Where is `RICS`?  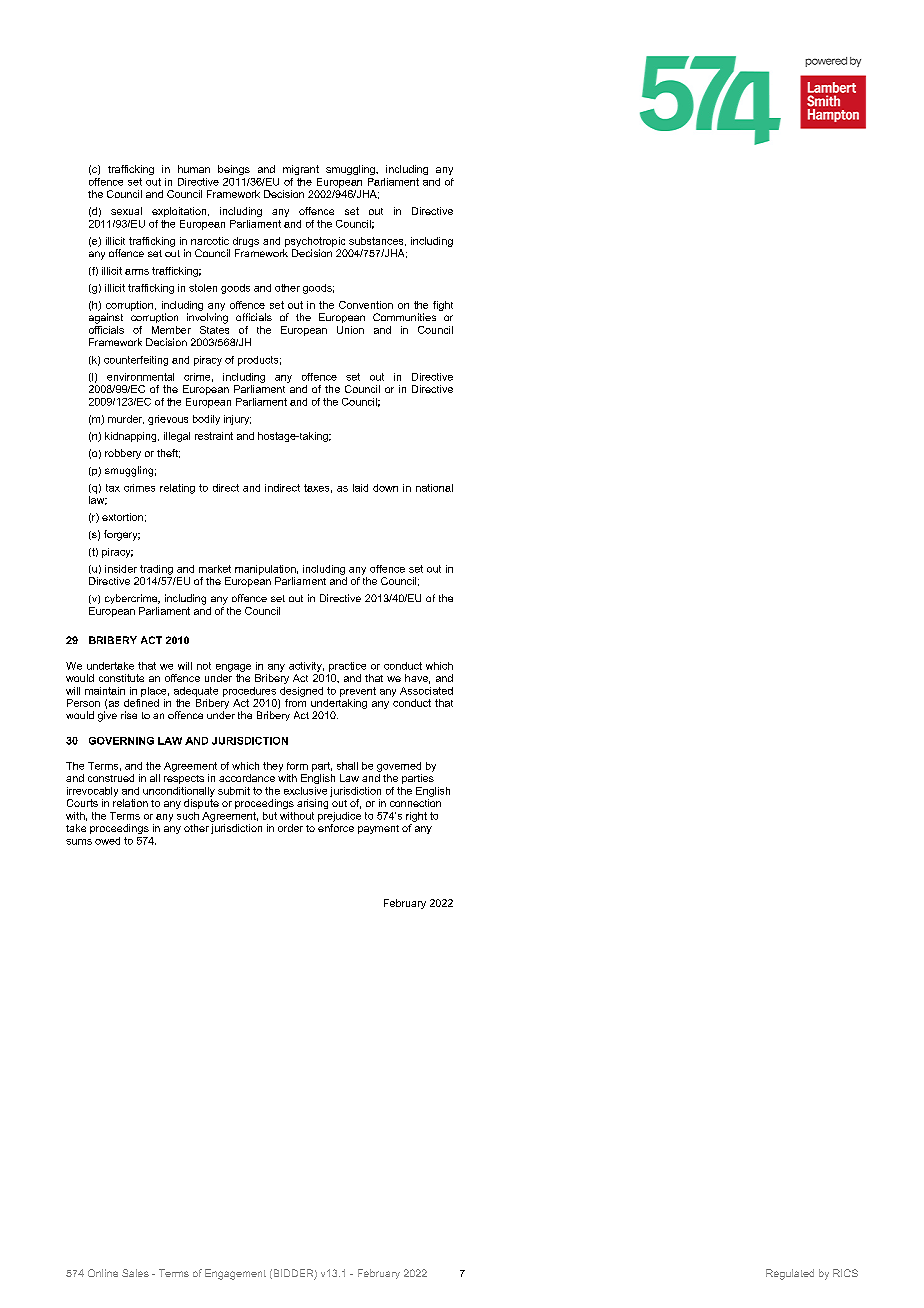
RICS is located at coordinates (845, 1273).
